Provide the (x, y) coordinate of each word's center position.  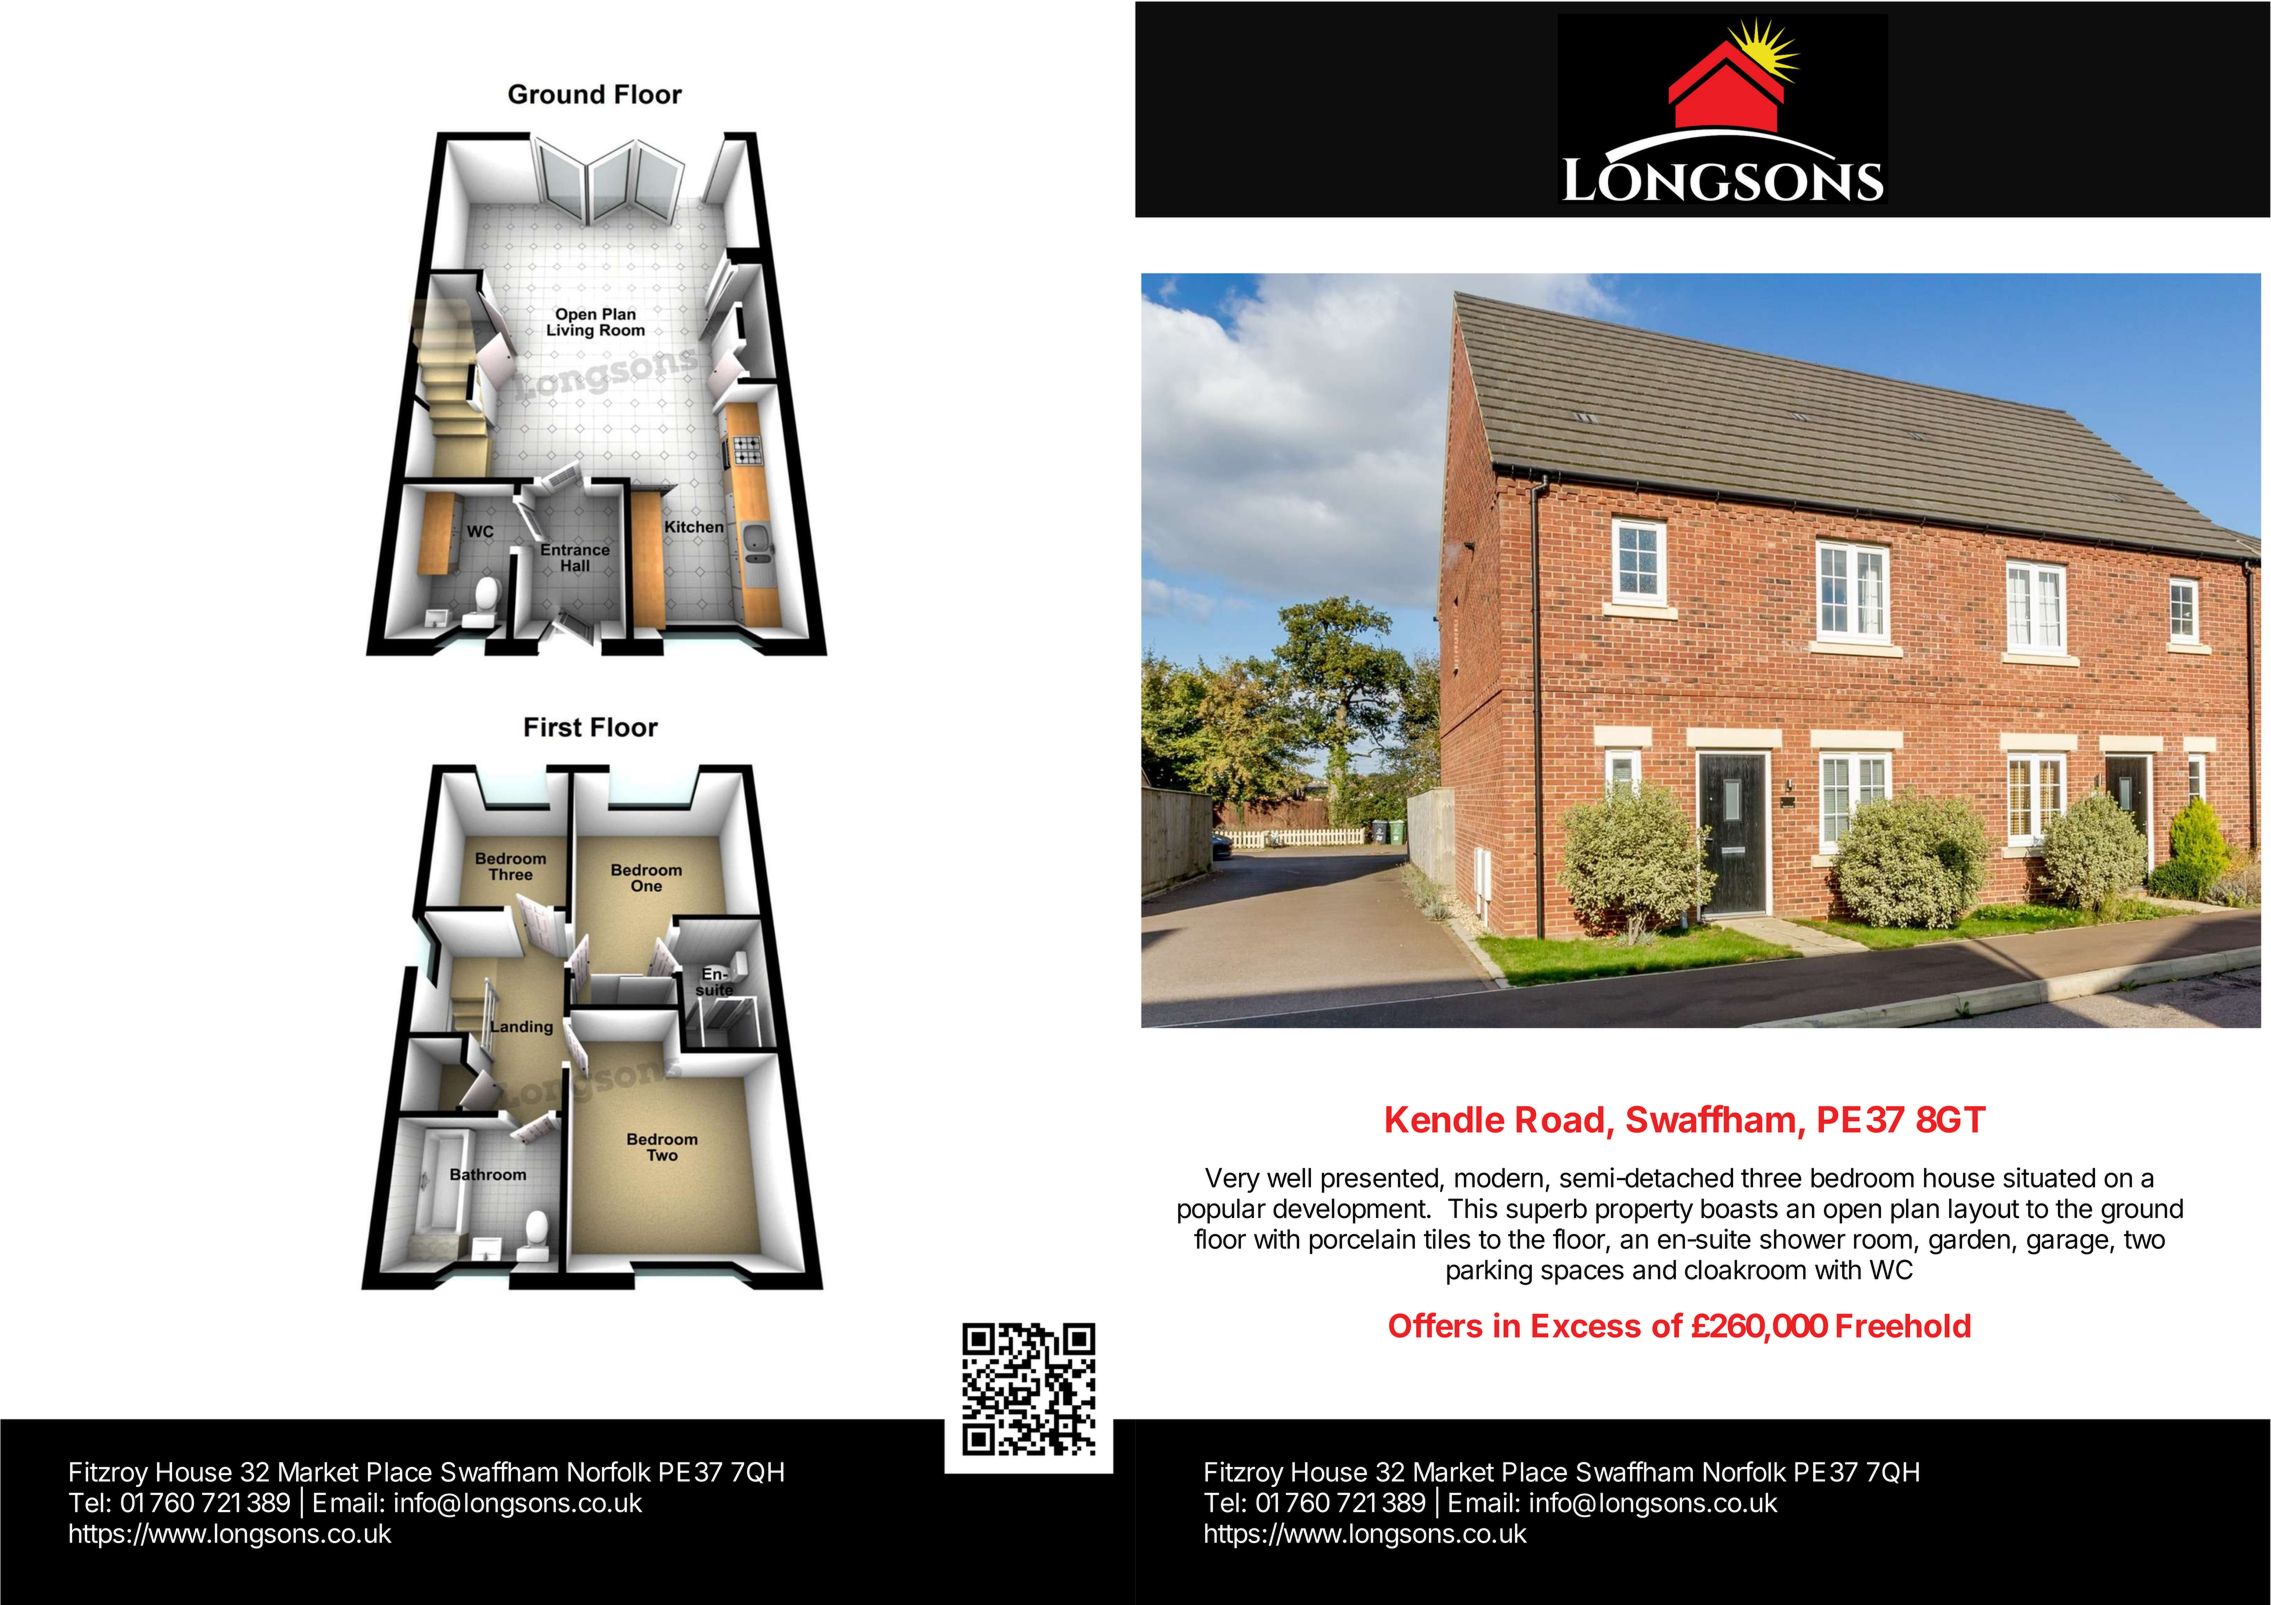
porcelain (1362, 1241)
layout (1984, 1211)
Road (1560, 1119)
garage (2068, 1244)
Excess (1586, 1326)
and (1654, 1270)
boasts (1739, 1208)
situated (2049, 1177)
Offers (1436, 1325)
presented (1380, 1180)
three (1771, 1178)
